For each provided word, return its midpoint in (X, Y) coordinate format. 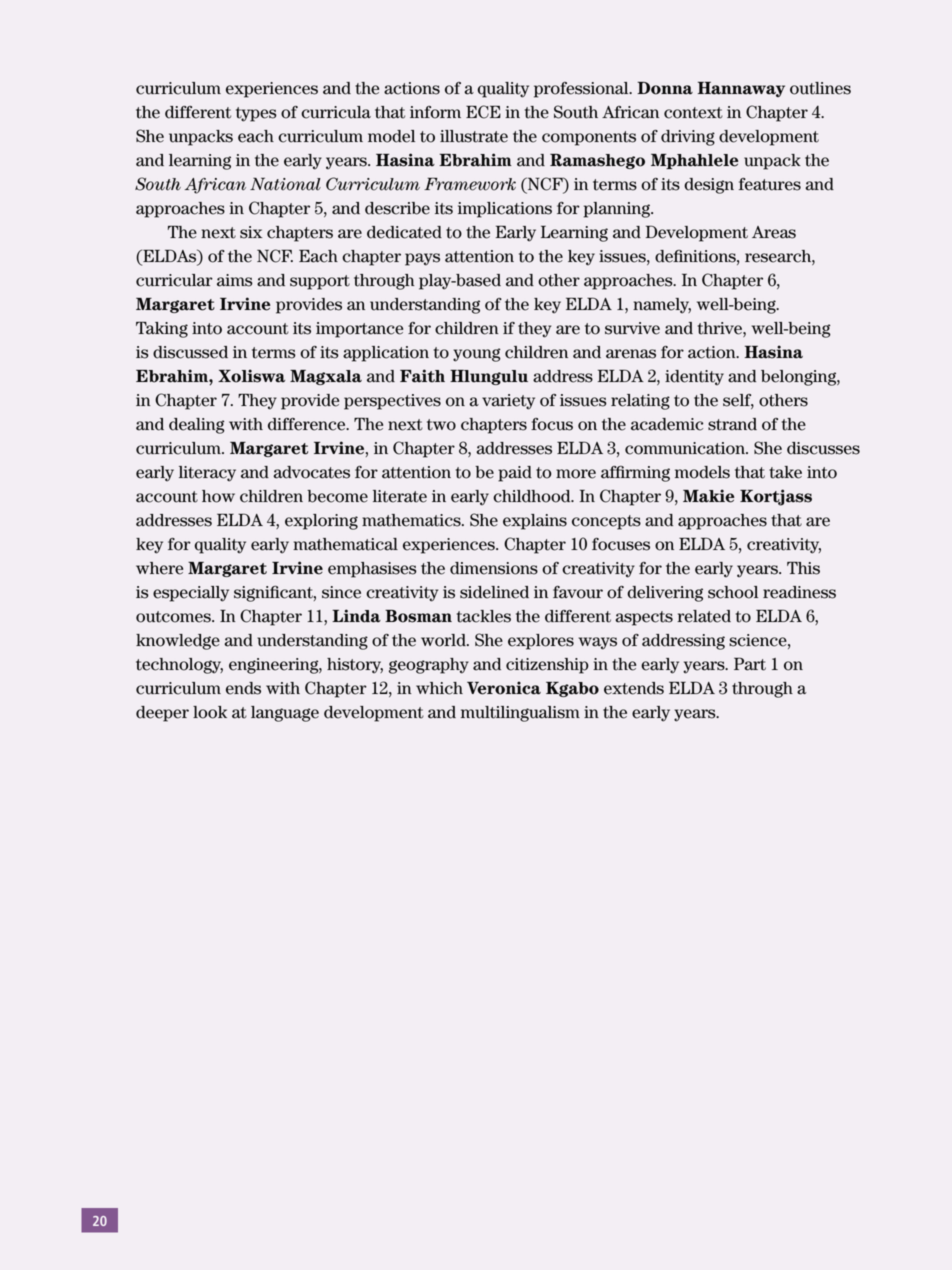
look (210, 712)
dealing (196, 426)
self (738, 401)
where (159, 568)
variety (508, 402)
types (256, 114)
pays (422, 259)
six (251, 232)
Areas (774, 232)
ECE (483, 112)
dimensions (494, 568)
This (803, 568)
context (693, 113)
